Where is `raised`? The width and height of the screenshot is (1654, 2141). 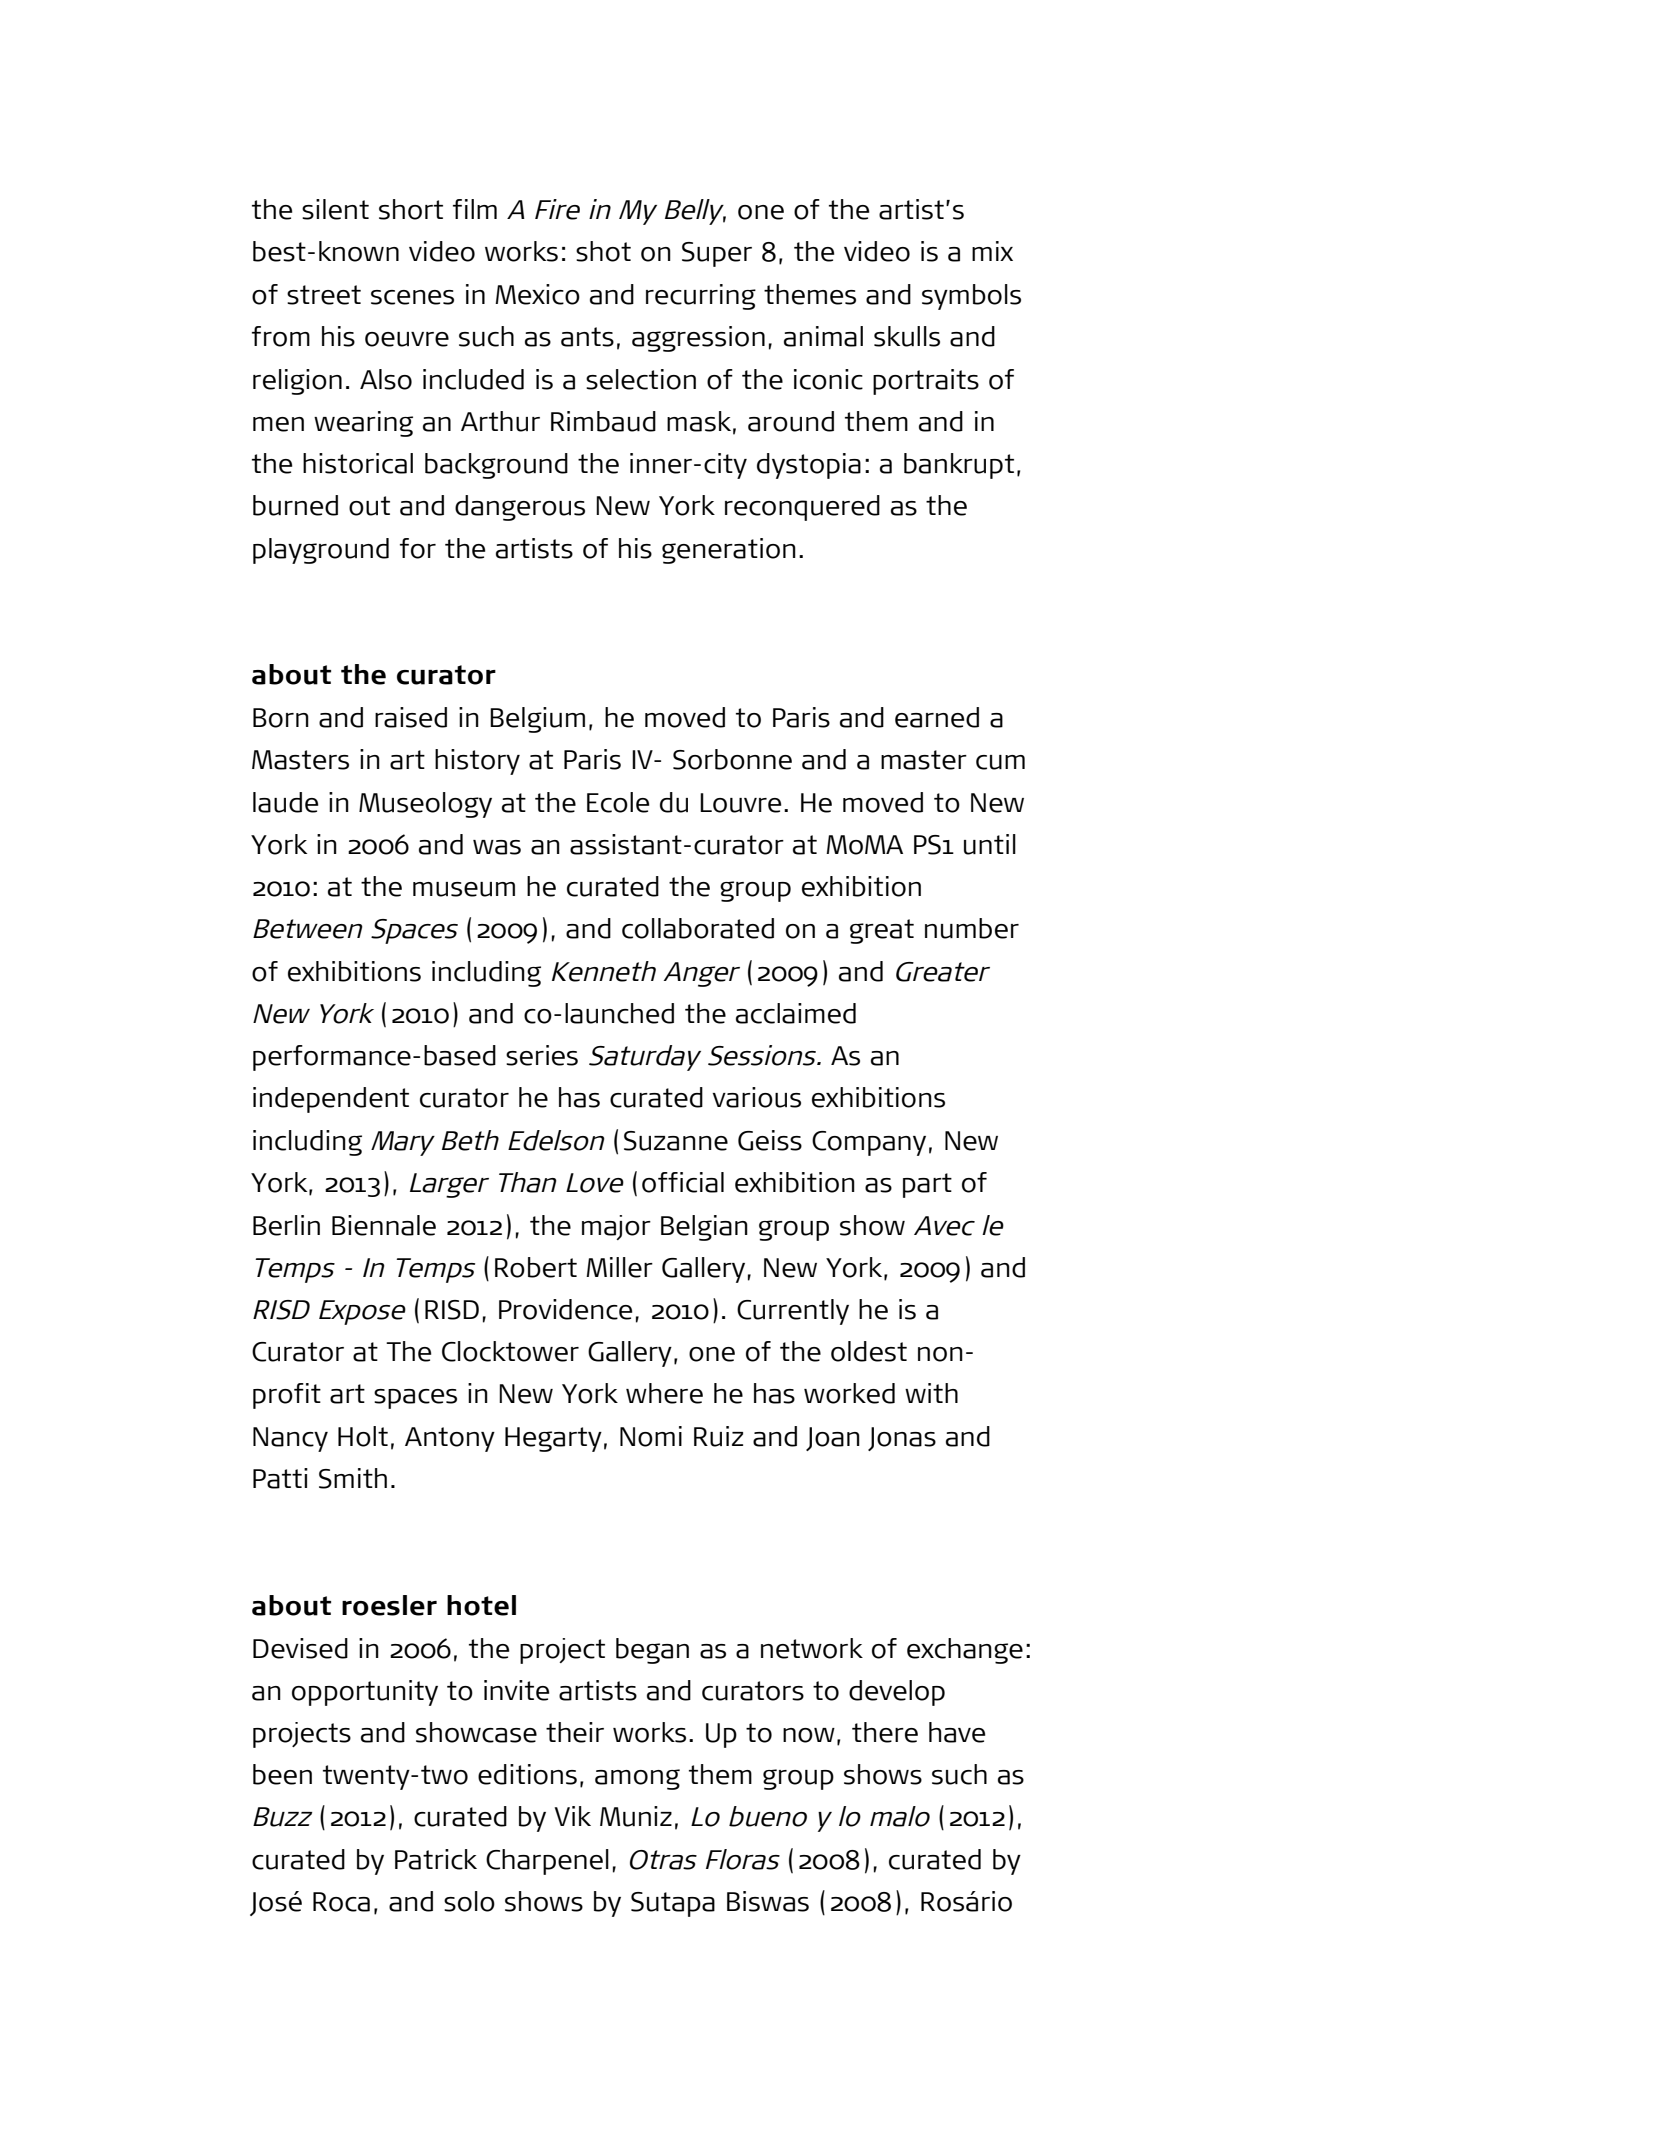 raised is located at coordinates (411, 717).
